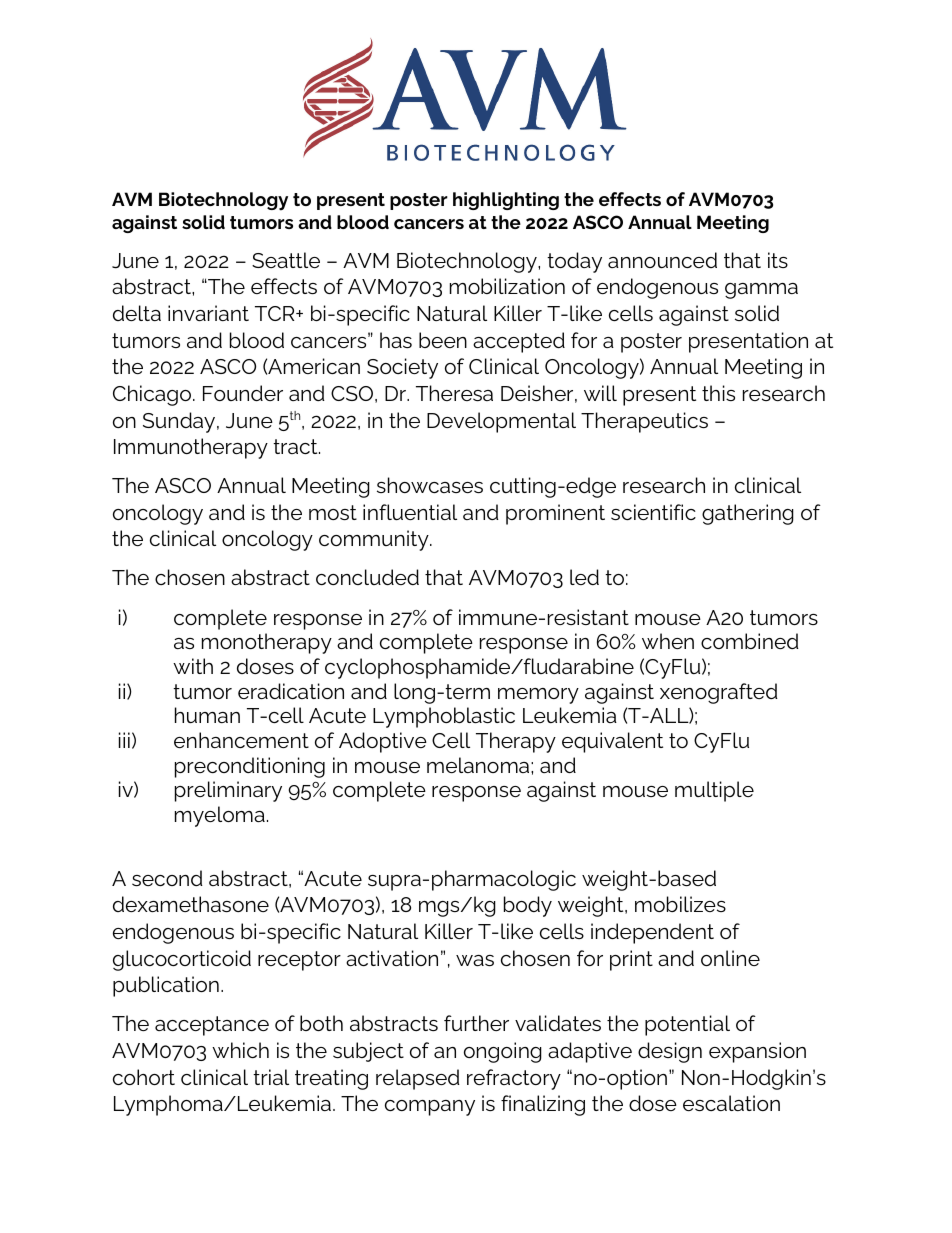 Image resolution: width=952 pixels, height=1233 pixels. What do you see at coordinates (383, 742) in the screenshot?
I see `Adoptive` at bounding box center [383, 742].
